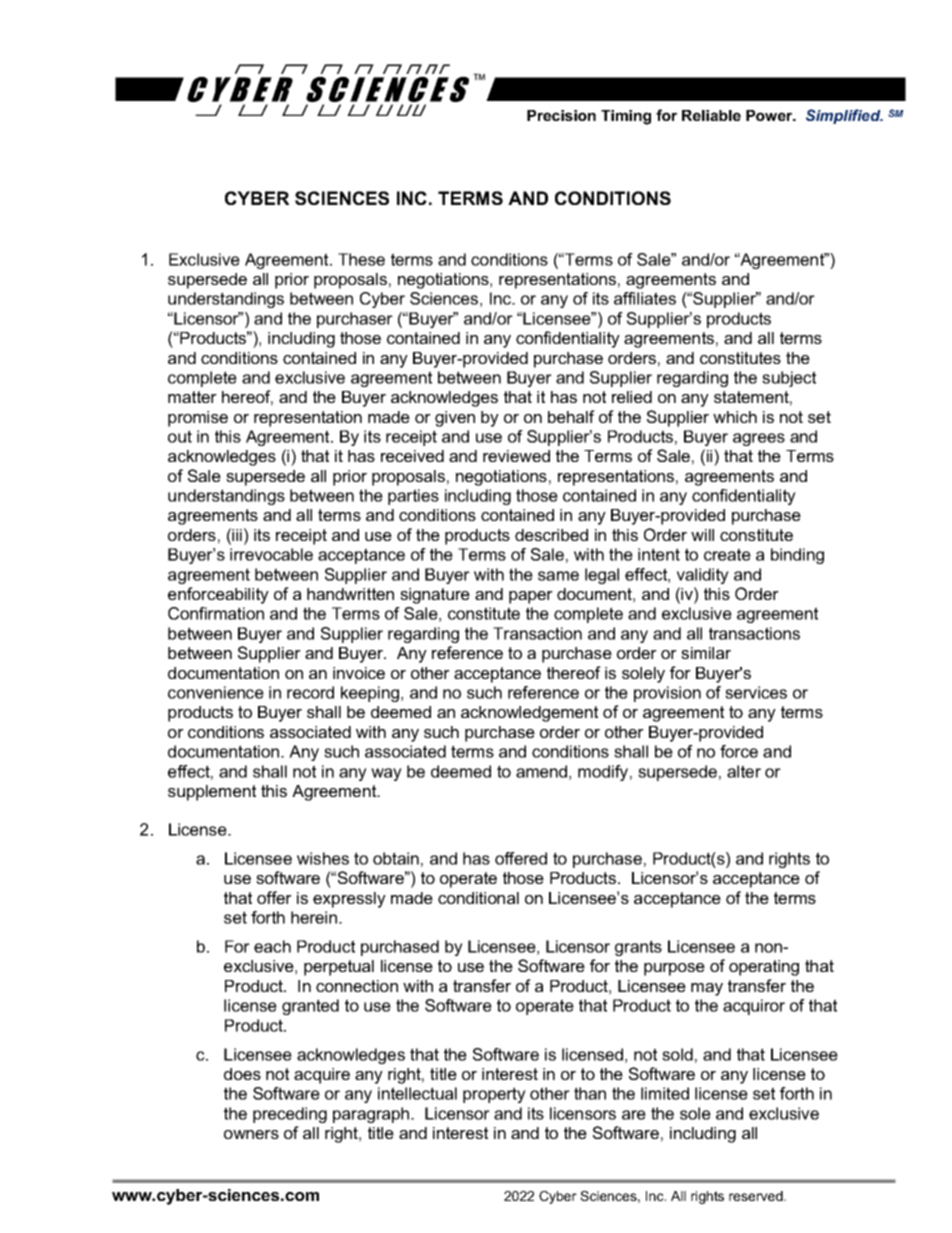  I want to click on Power, so click(770, 115).
